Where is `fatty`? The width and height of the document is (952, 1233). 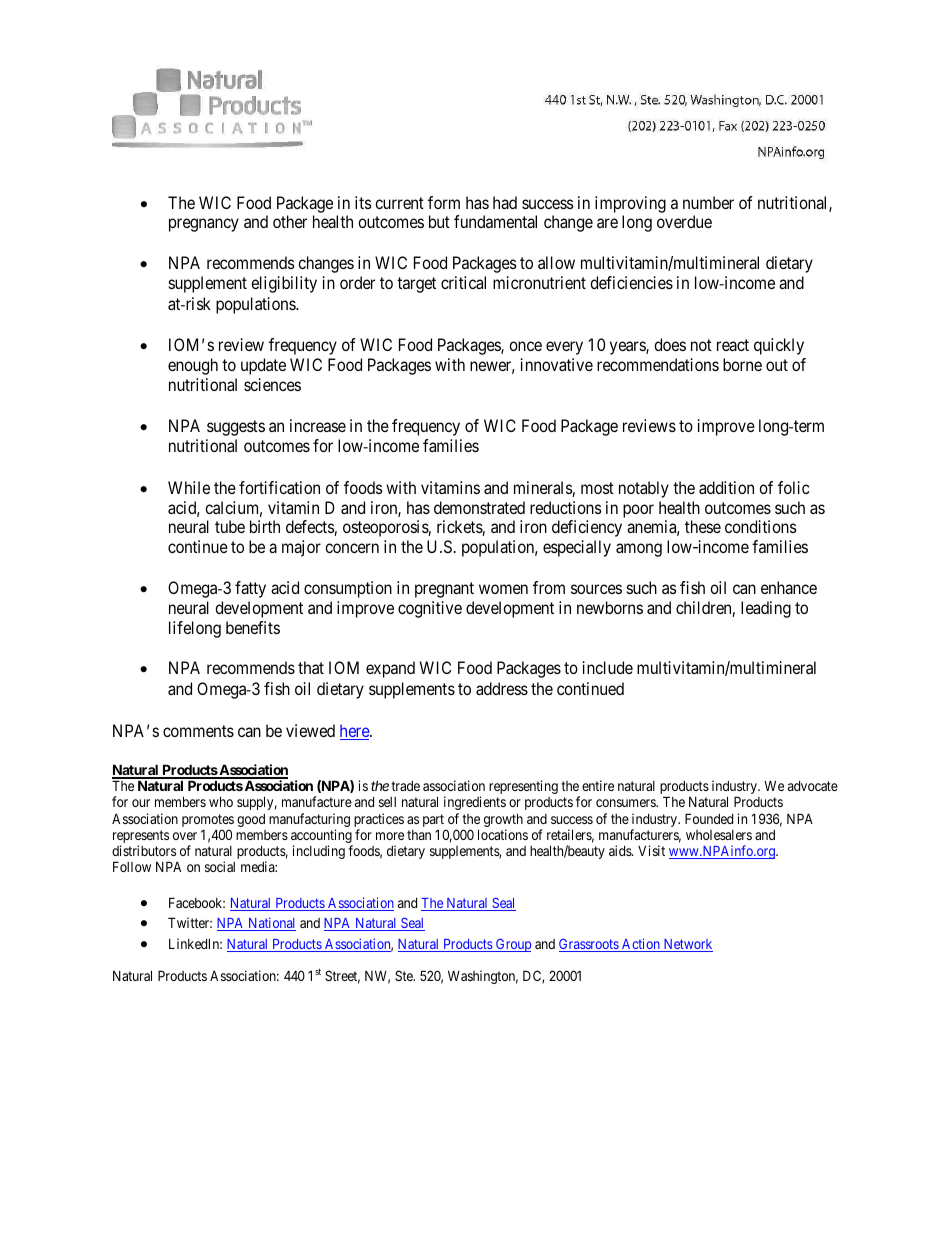 fatty is located at coordinates (250, 589).
